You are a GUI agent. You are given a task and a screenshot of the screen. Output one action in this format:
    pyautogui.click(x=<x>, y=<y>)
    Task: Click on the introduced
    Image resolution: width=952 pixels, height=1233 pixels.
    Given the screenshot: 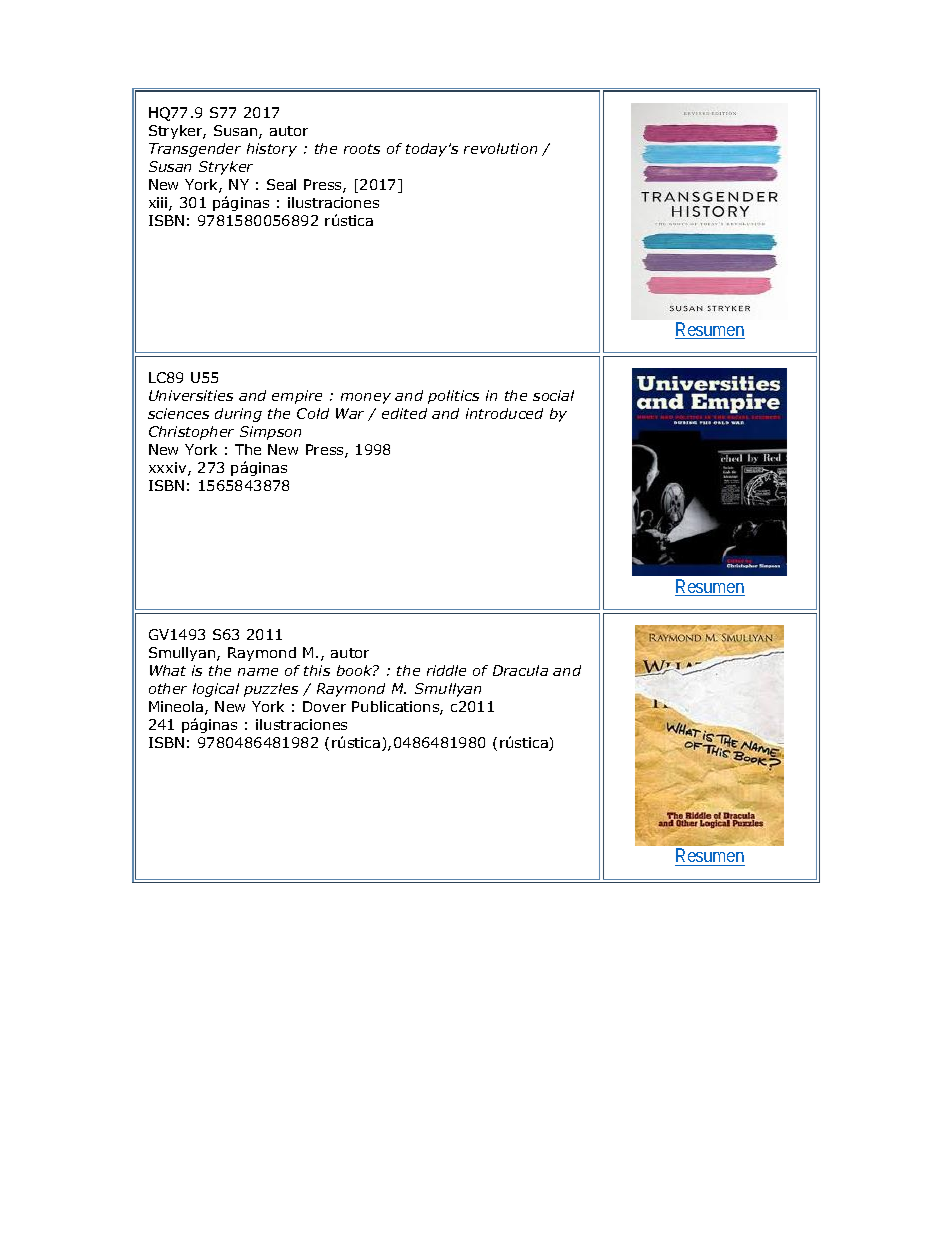 What is the action you would take?
    pyautogui.click(x=504, y=413)
